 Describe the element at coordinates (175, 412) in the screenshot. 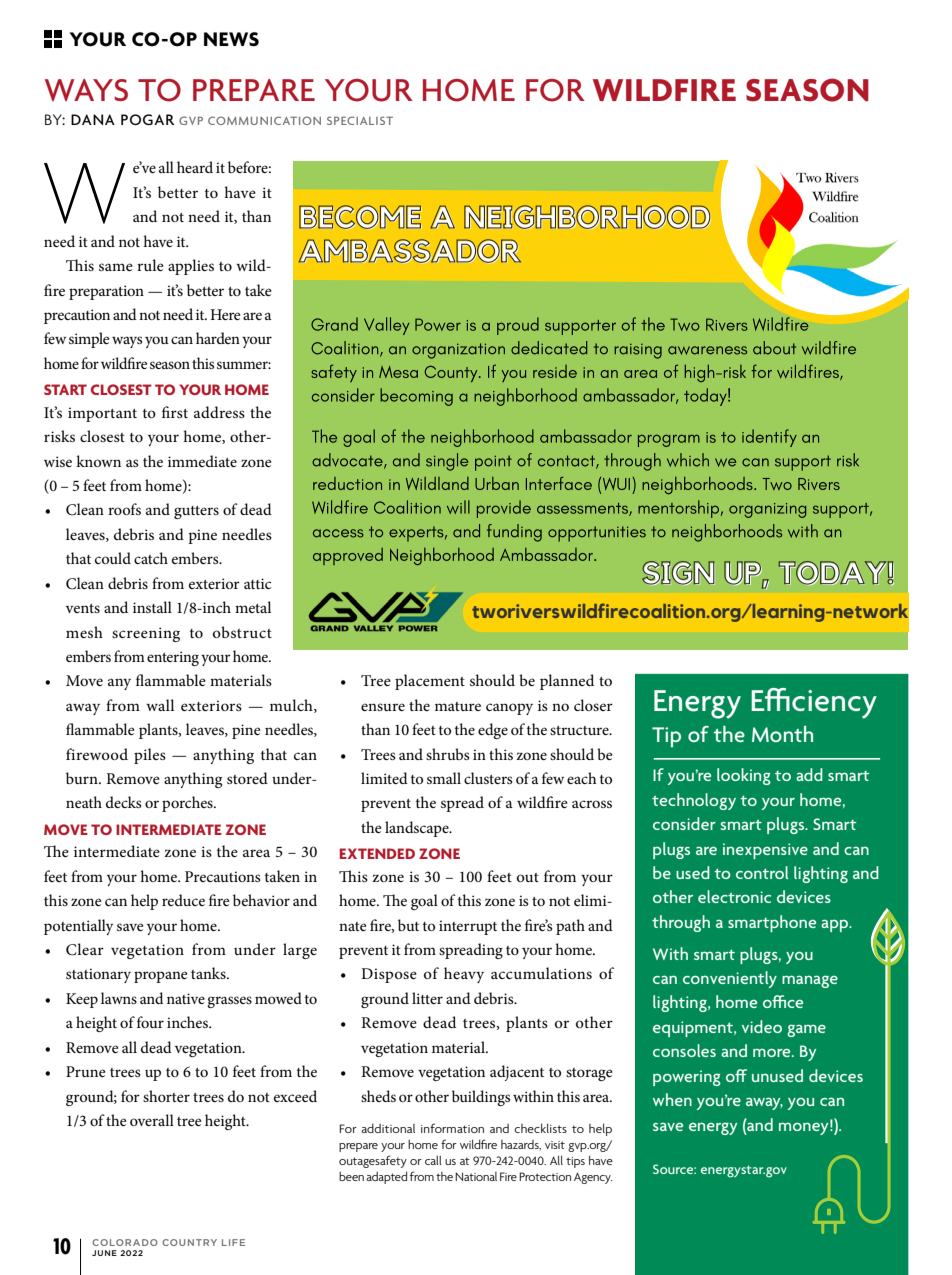

I see `first` at that location.
